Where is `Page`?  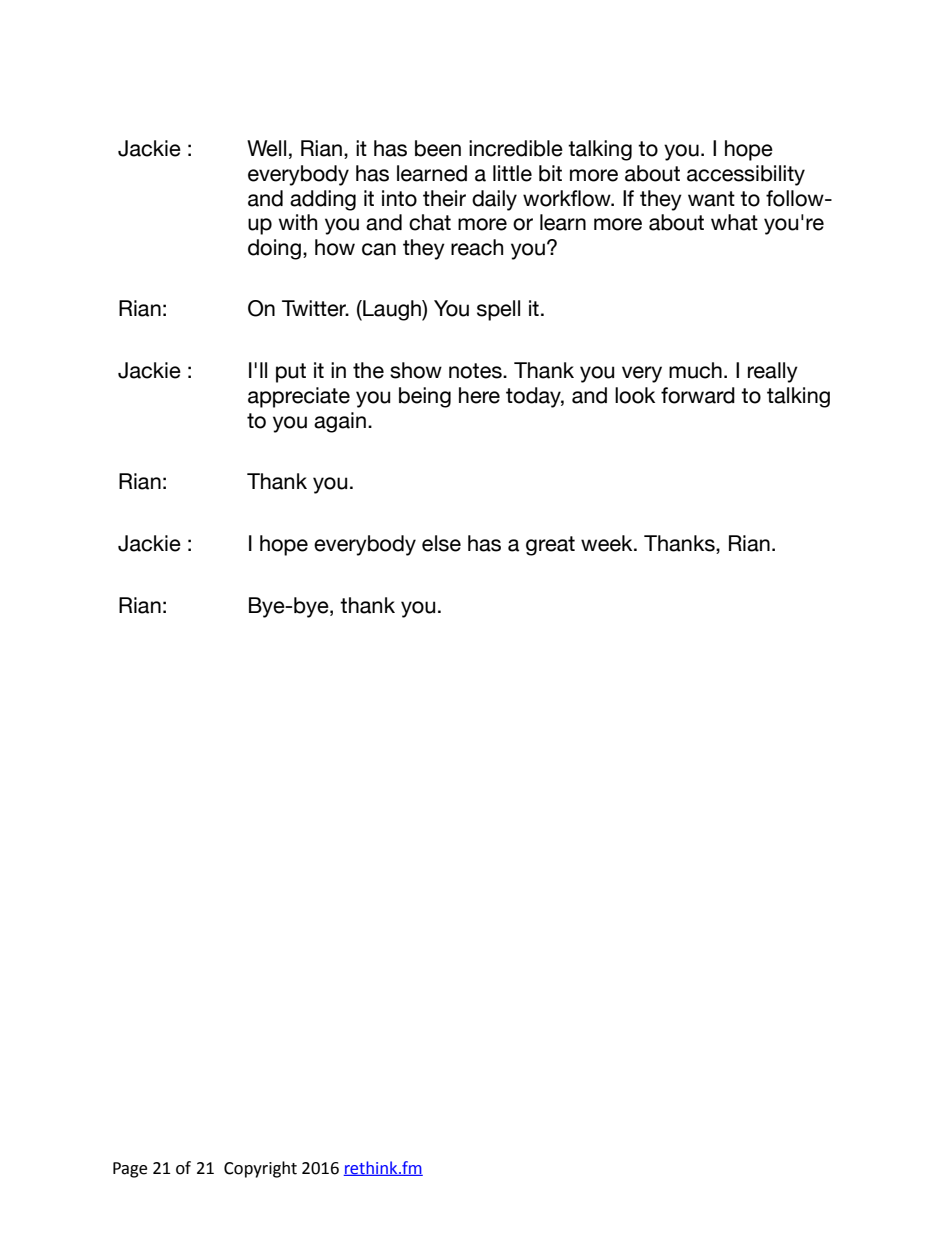 Page is located at coordinates (130, 1170).
